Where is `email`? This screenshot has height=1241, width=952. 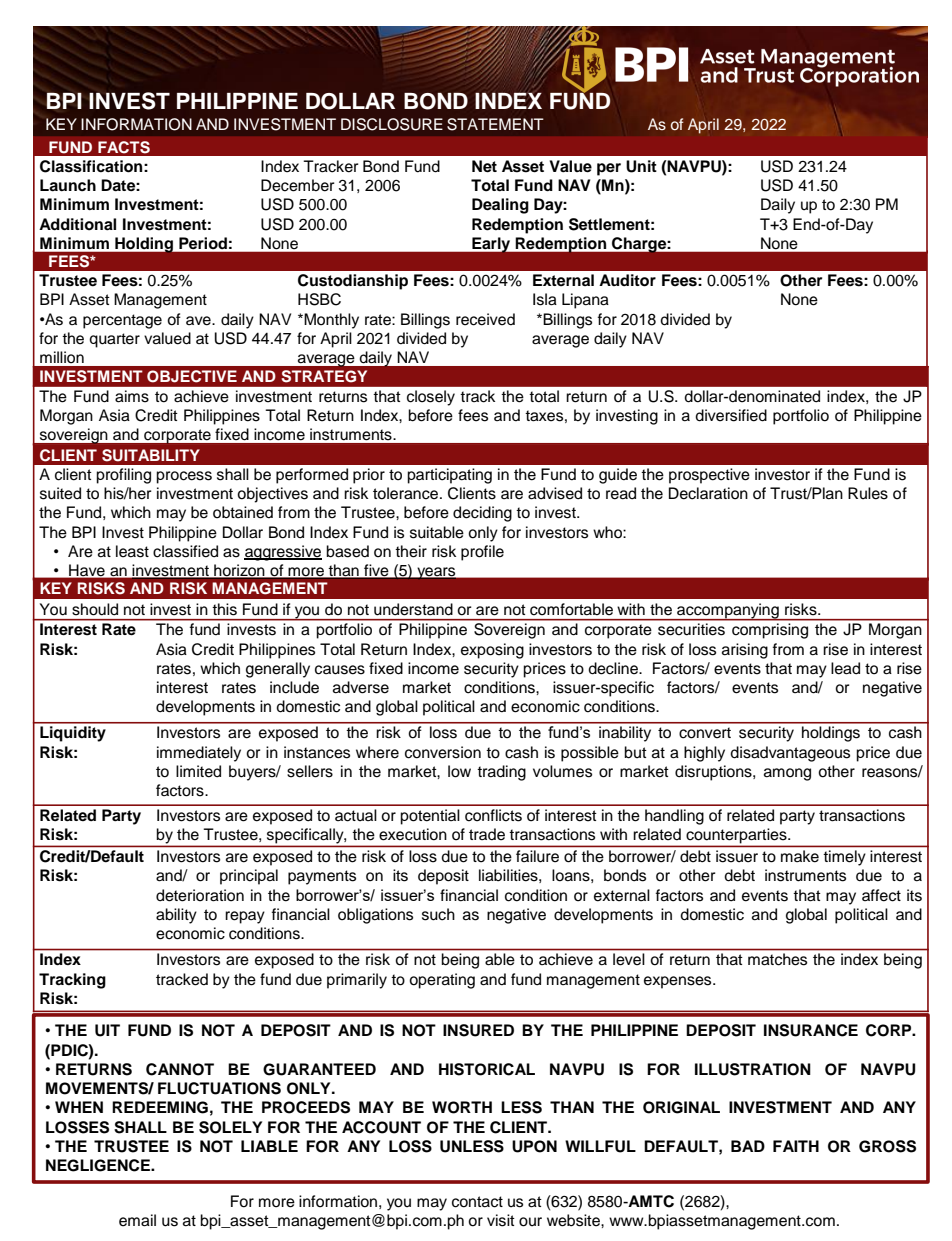
email is located at coordinates (137, 1220).
